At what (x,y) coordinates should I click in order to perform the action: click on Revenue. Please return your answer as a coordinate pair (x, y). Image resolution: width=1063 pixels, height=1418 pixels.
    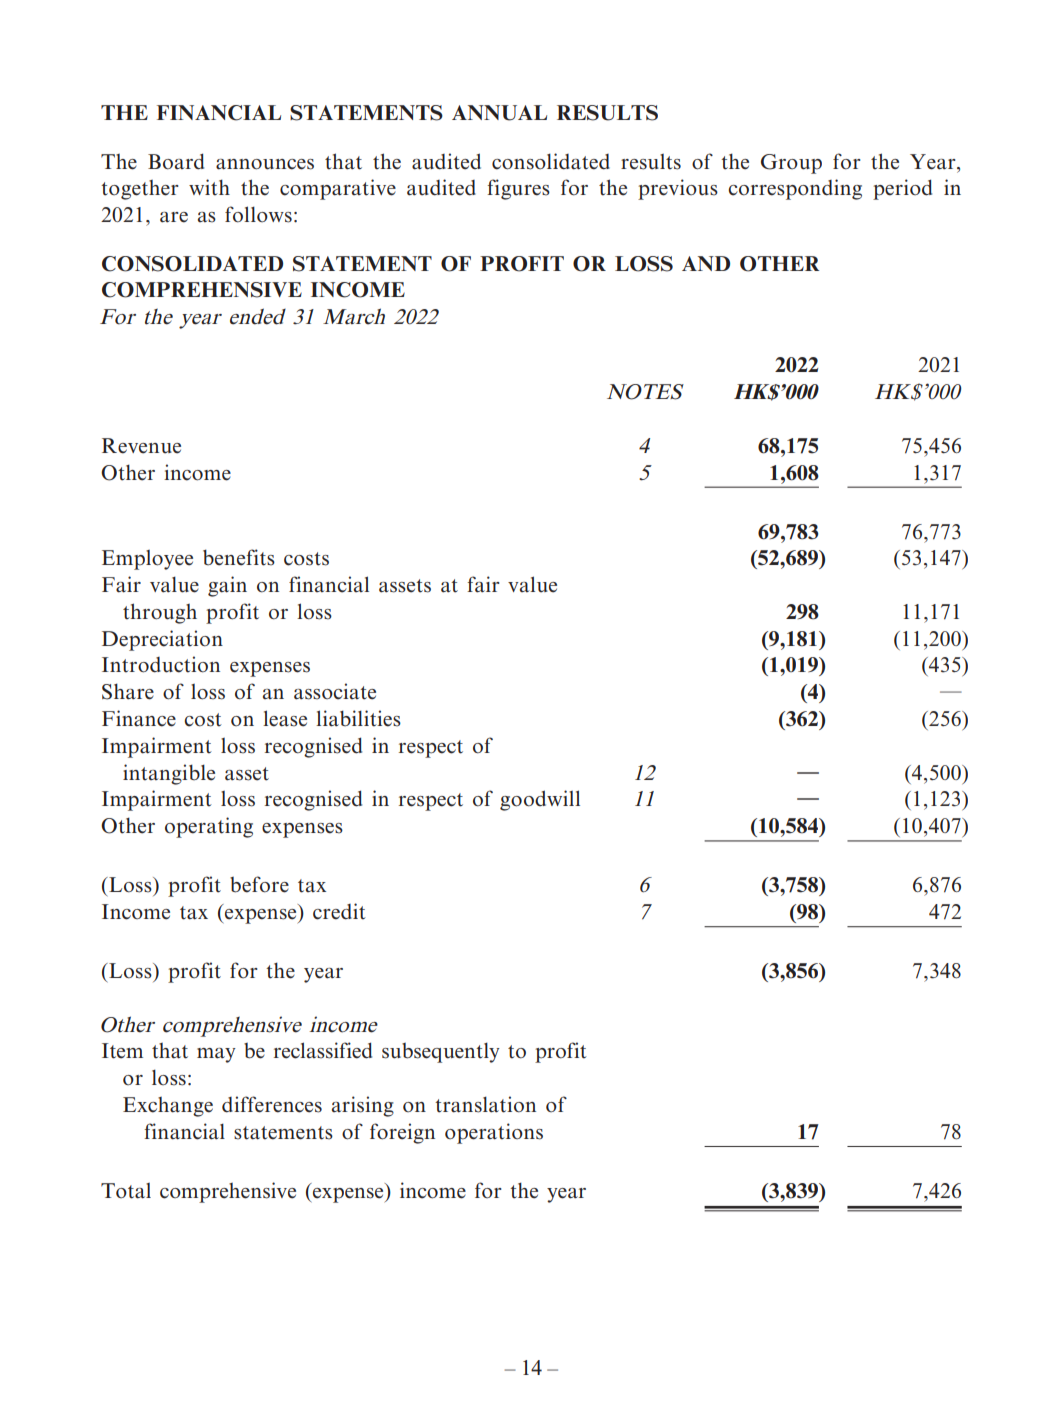
    Looking at the image, I should click on (141, 446).
